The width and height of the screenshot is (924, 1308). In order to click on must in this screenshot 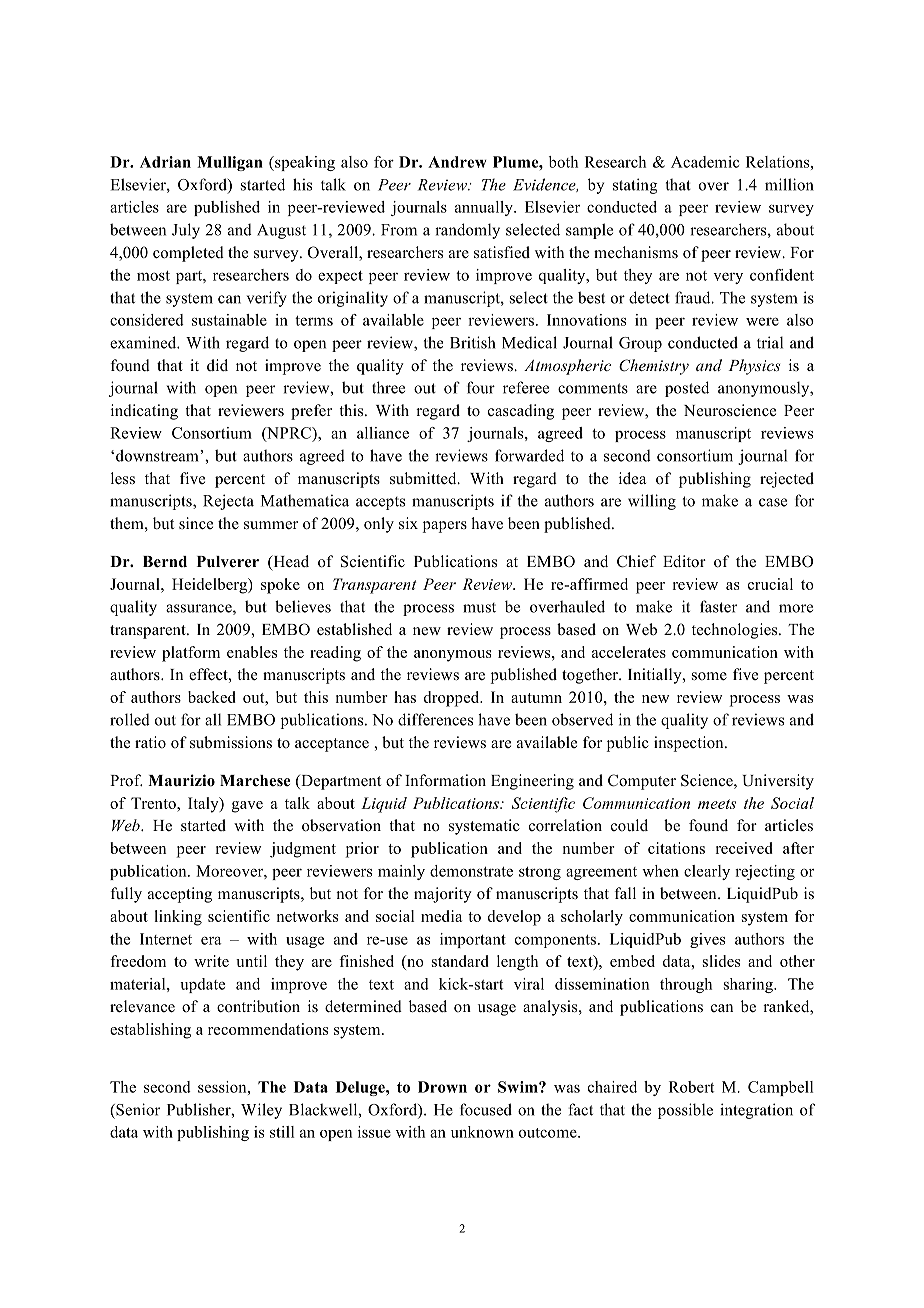, I will do `click(479, 608)`.
